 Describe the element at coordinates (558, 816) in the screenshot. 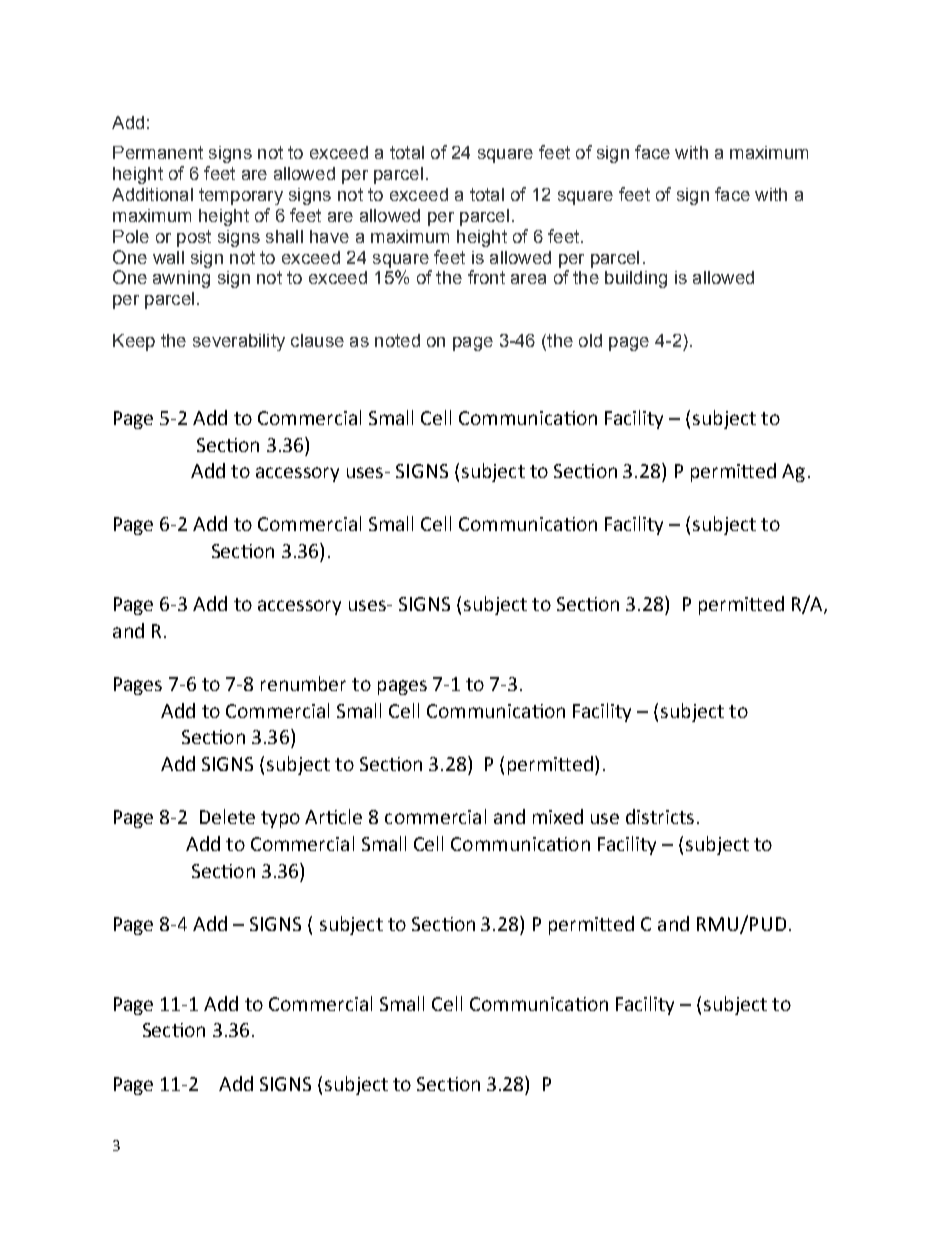

I see `mixed` at that location.
